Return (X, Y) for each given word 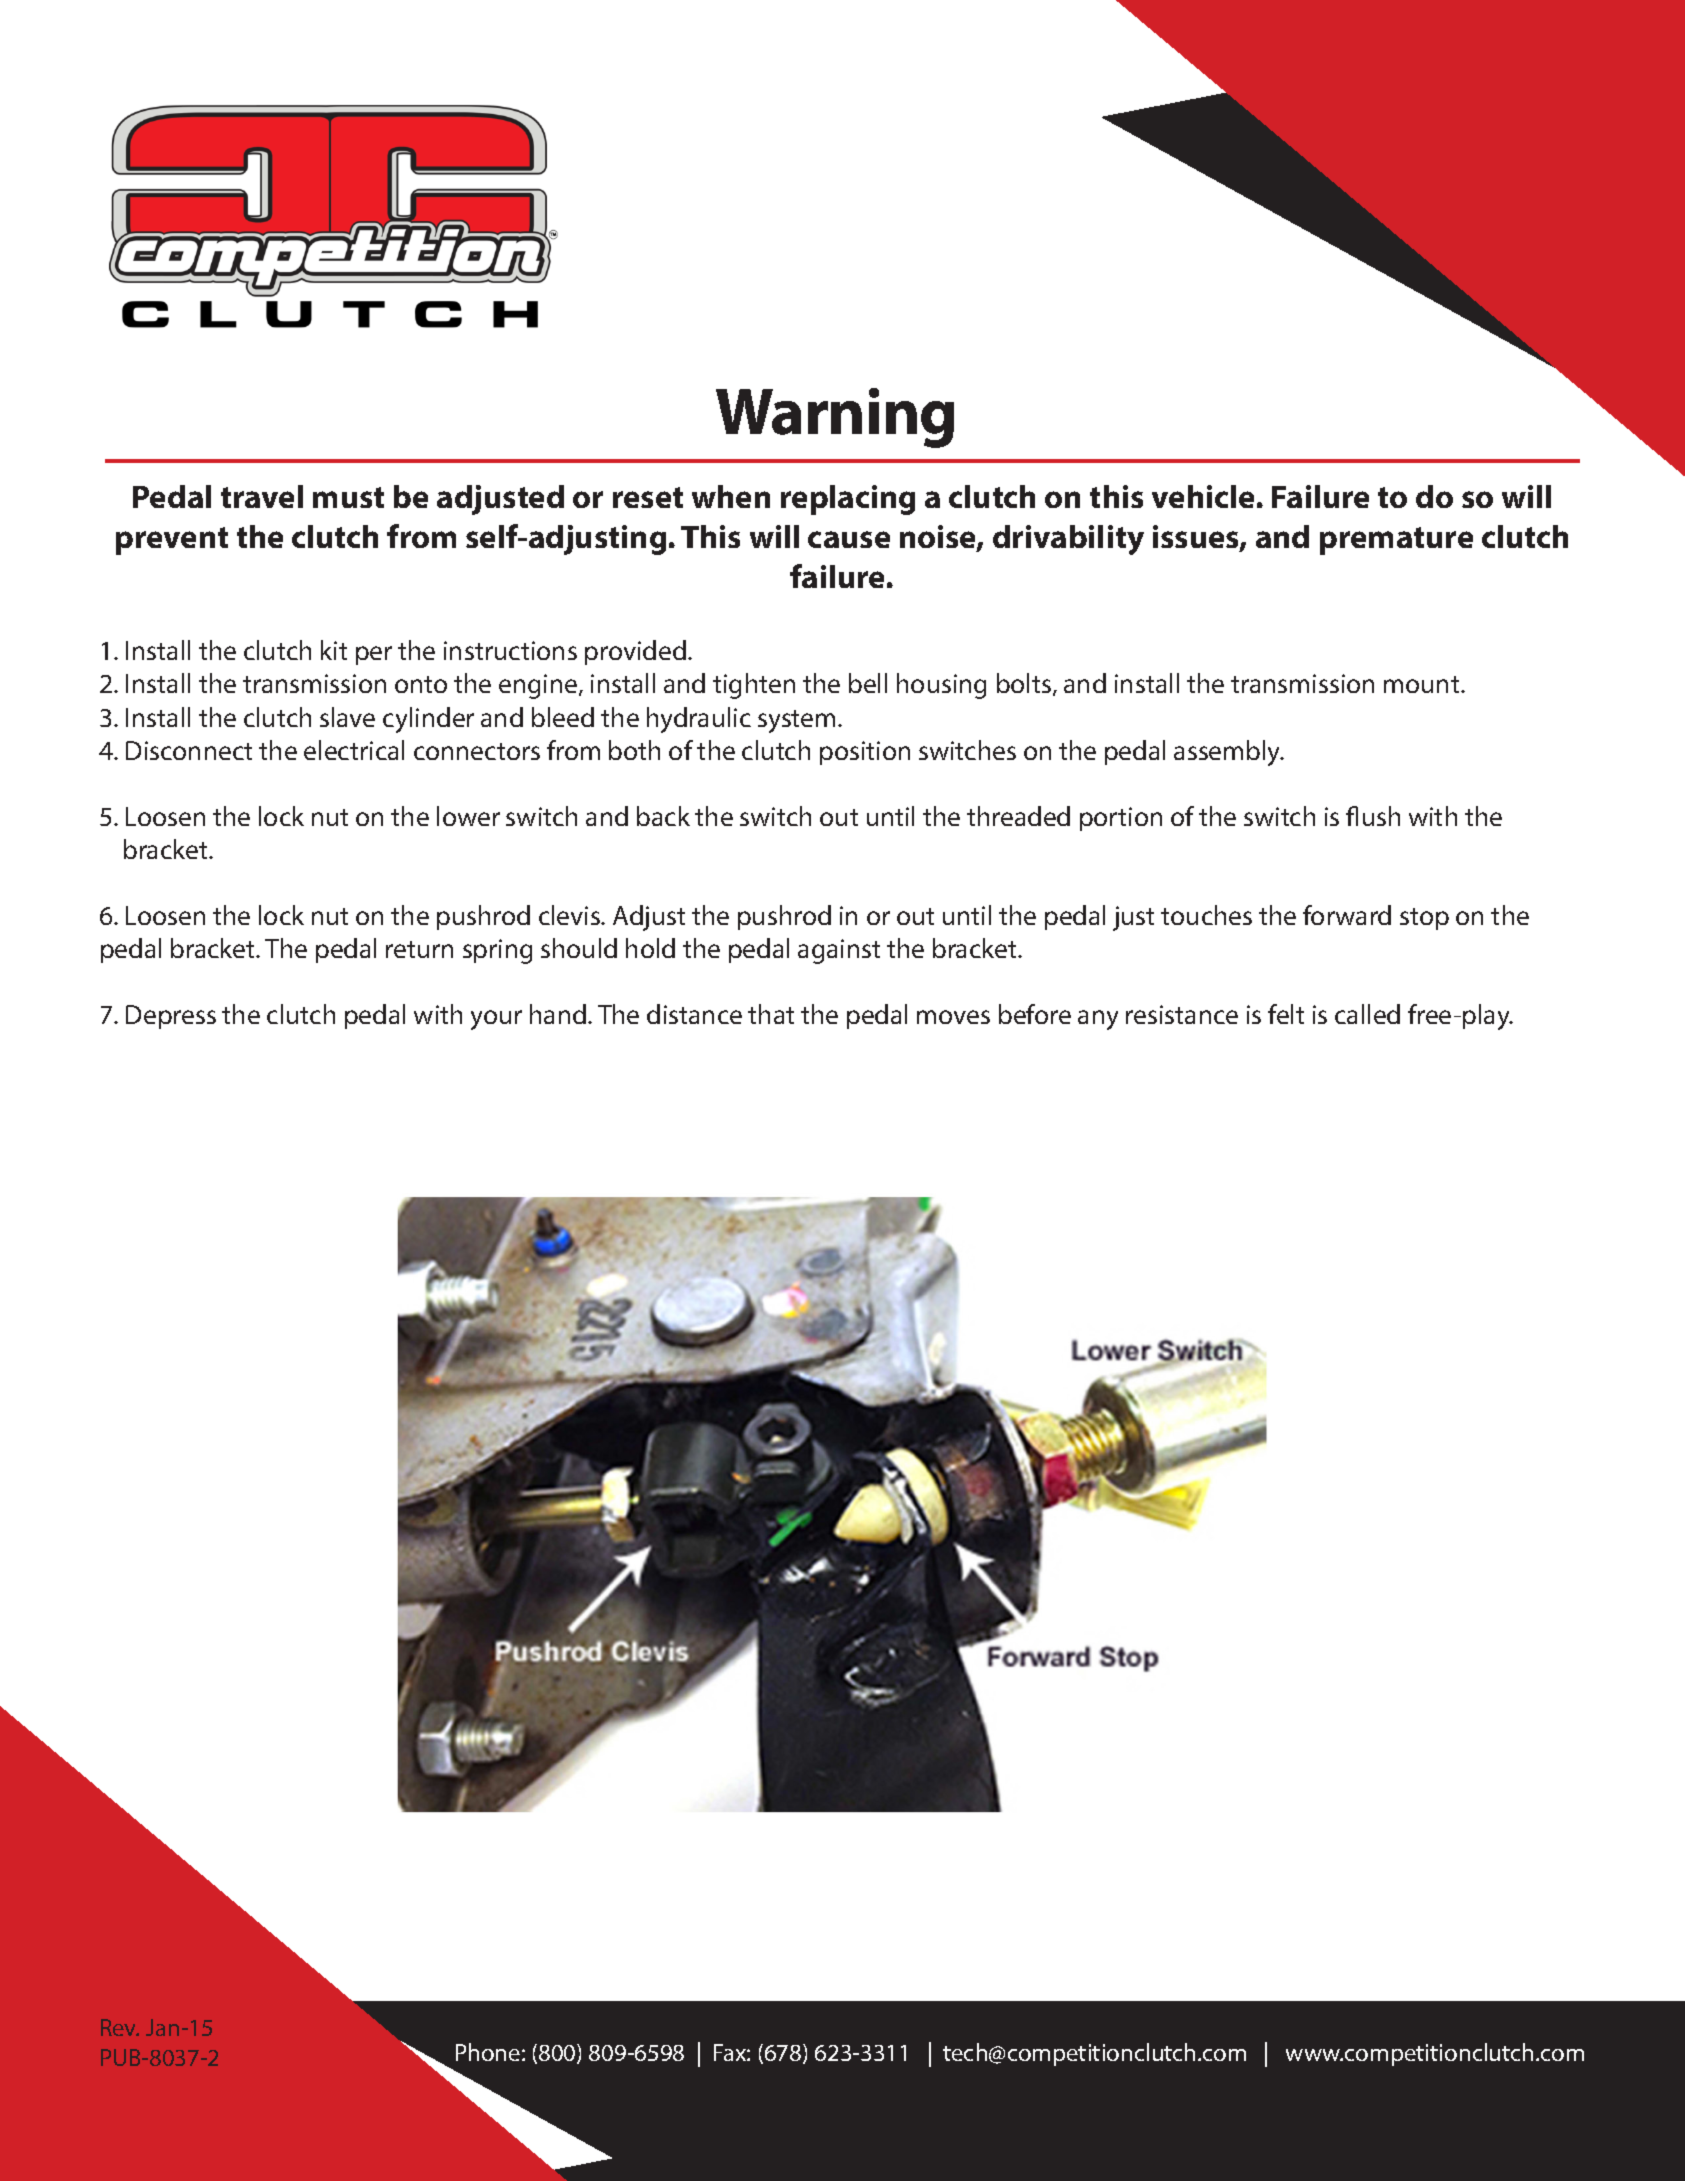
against (839, 951)
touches (1206, 915)
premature (1396, 541)
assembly (1228, 753)
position (865, 753)
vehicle (1203, 496)
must (348, 497)
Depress (171, 1017)
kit (334, 650)
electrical (354, 750)
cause (849, 539)
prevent (172, 541)
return (419, 949)
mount (1423, 684)
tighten (754, 686)
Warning (835, 418)
